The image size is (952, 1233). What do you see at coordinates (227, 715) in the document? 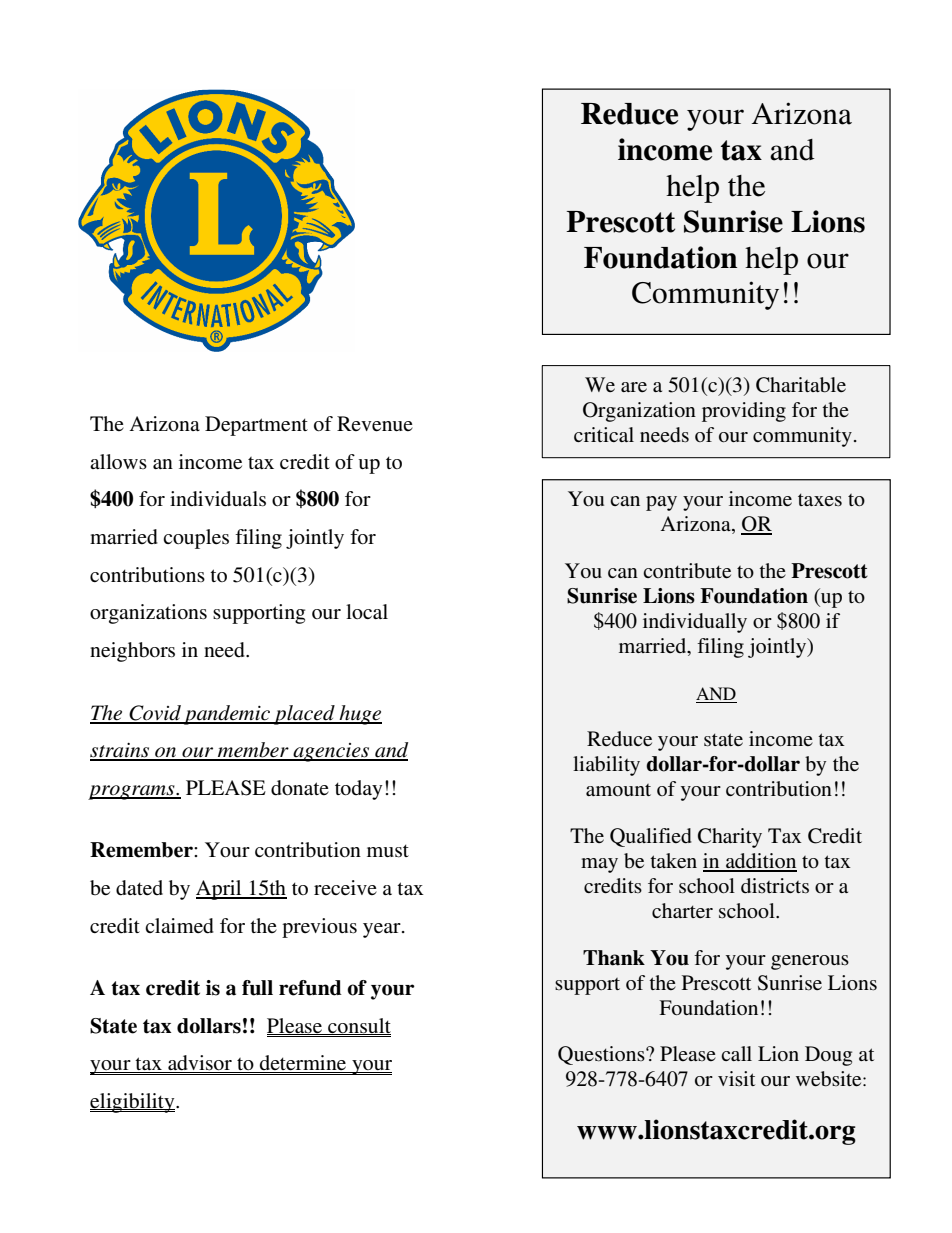
I see `pandemic` at bounding box center [227, 715].
